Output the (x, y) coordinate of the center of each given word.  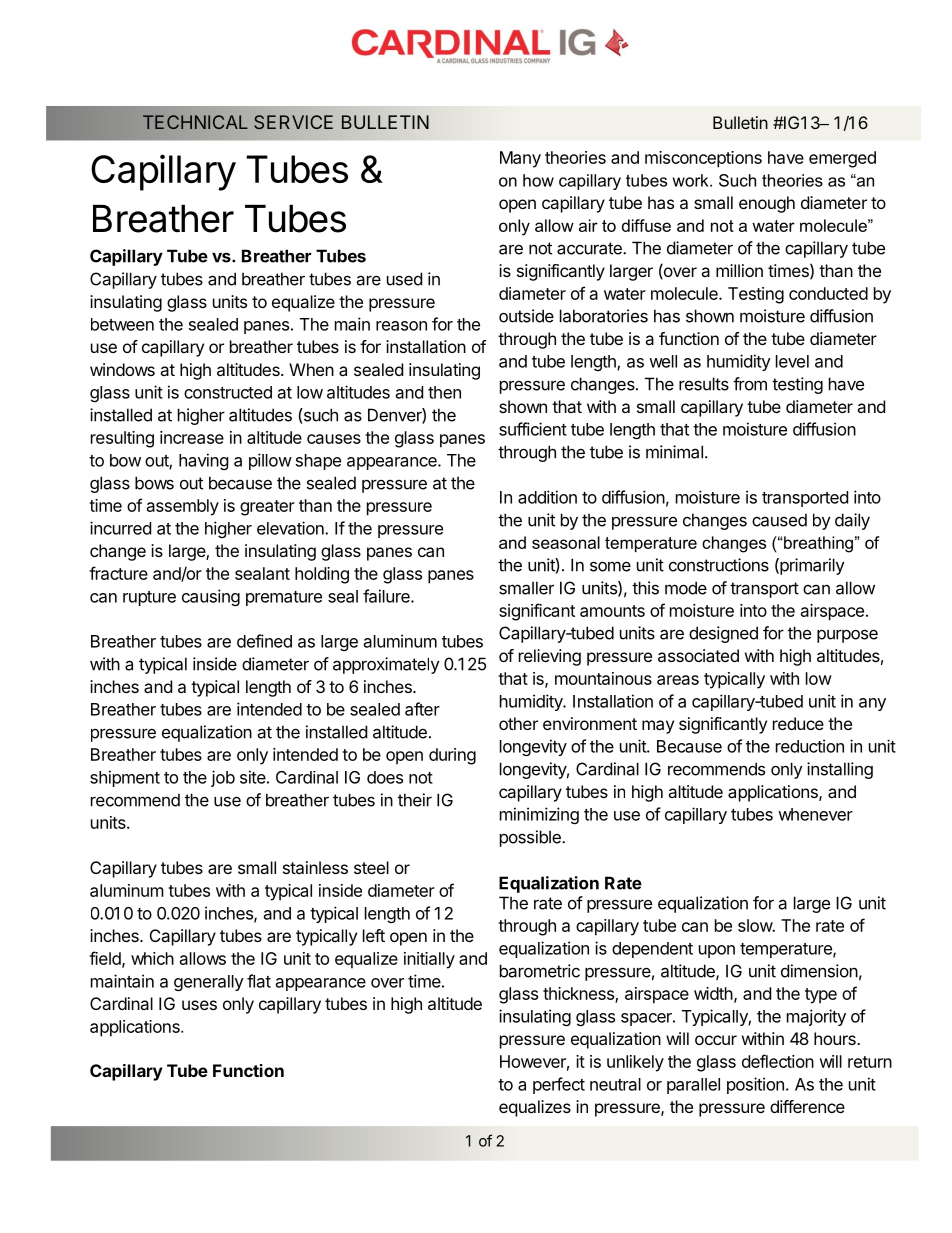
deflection (778, 1061)
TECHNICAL (195, 122)
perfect (559, 1085)
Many (520, 159)
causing (211, 597)
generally (209, 983)
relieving (550, 657)
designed (723, 634)
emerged (842, 159)
